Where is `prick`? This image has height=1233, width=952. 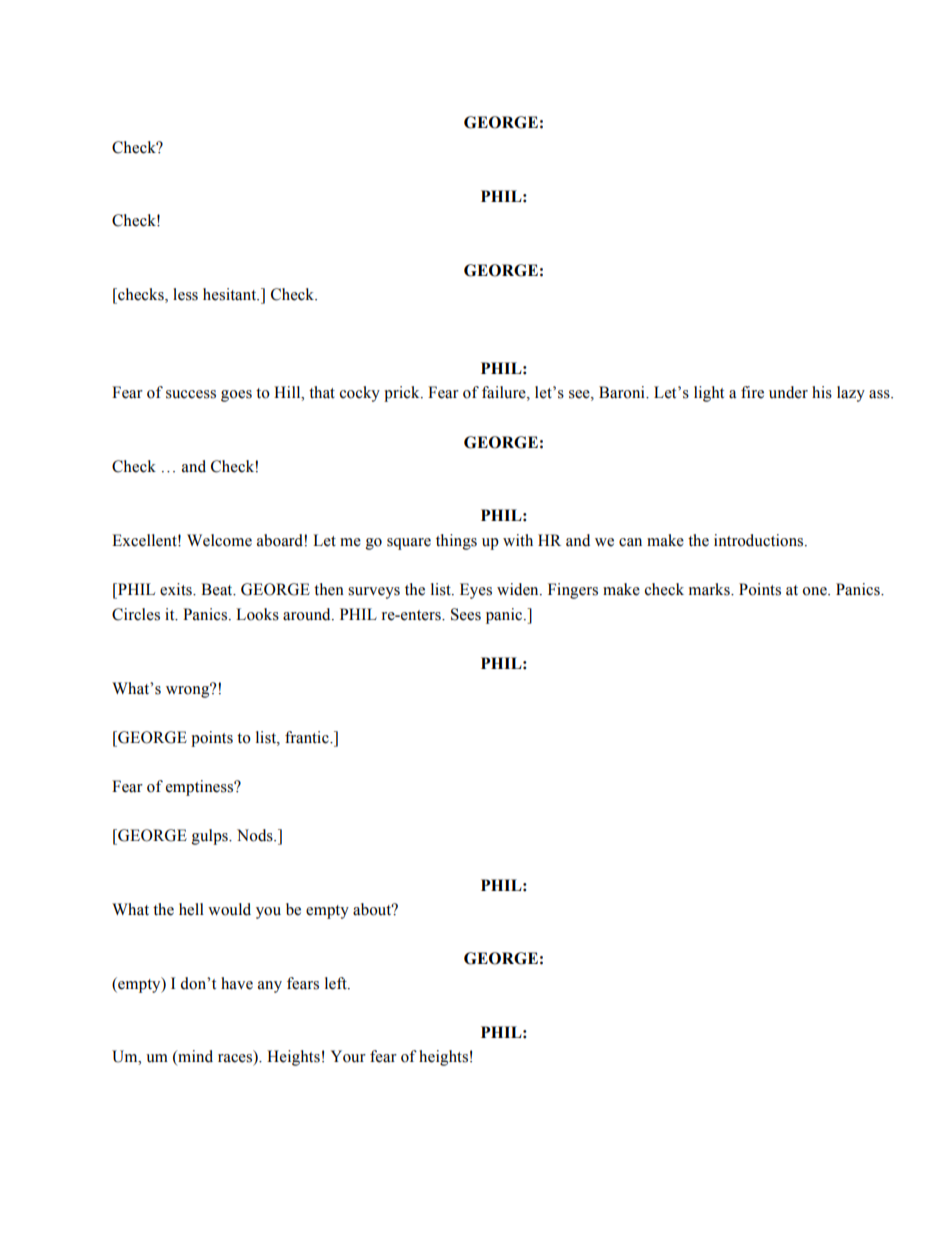 prick is located at coordinates (403, 394).
